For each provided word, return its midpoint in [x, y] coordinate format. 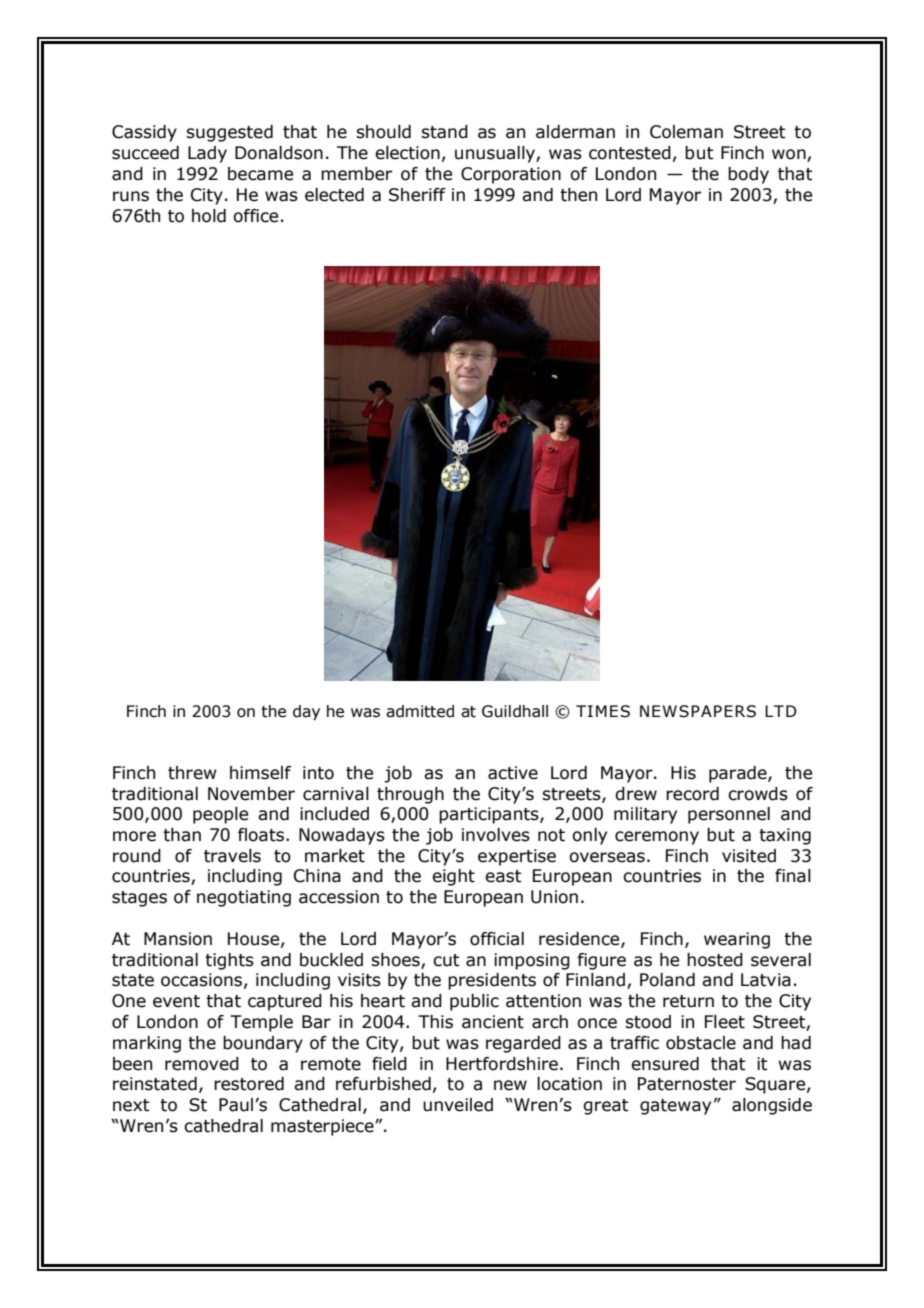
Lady [207, 154]
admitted [420, 711]
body [748, 175]
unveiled [458, 1105]
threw [192, 773]
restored [249, 1084]
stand [444, 132]
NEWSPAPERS [698, 711]
